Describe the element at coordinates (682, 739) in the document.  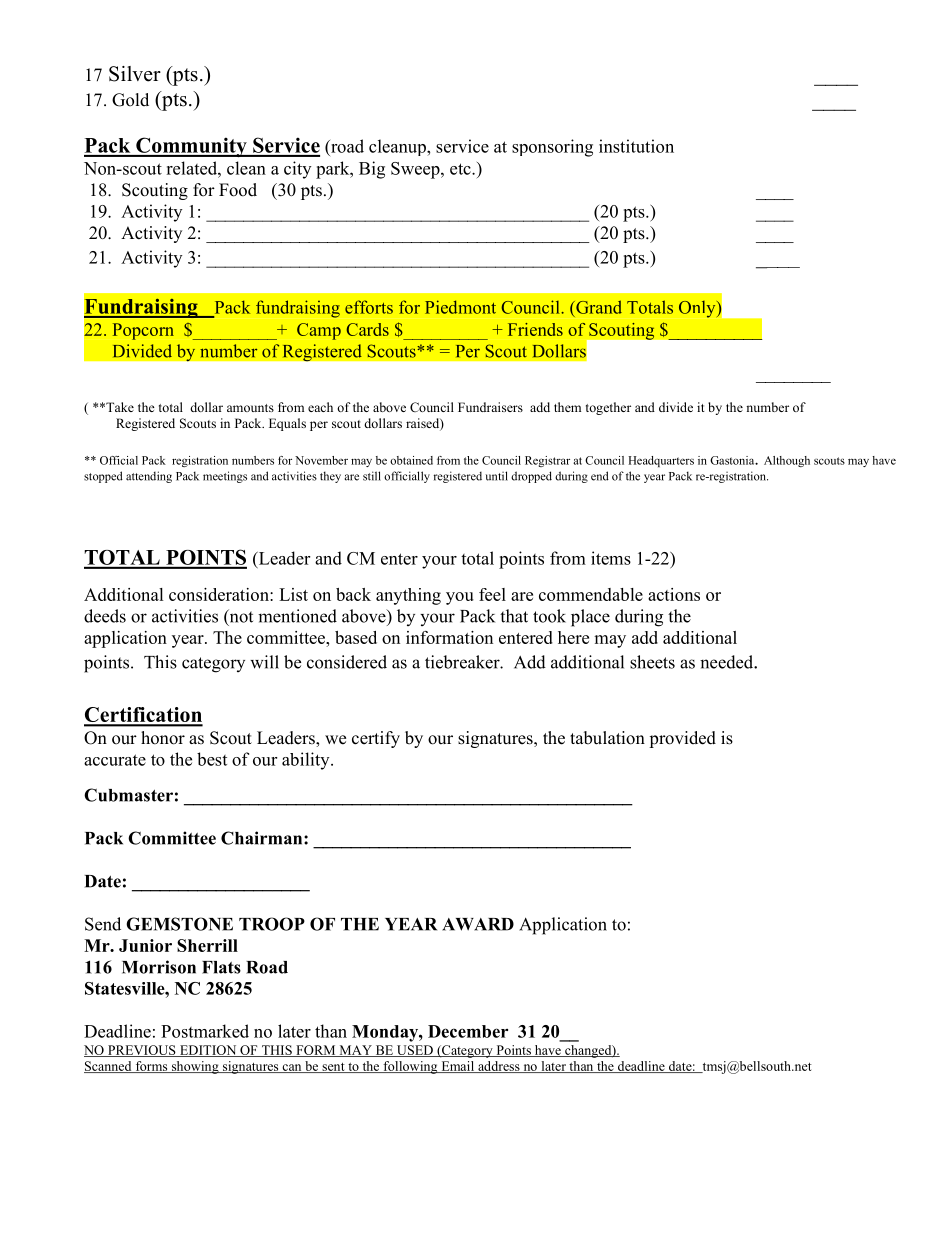
I see `provided` at that location.
